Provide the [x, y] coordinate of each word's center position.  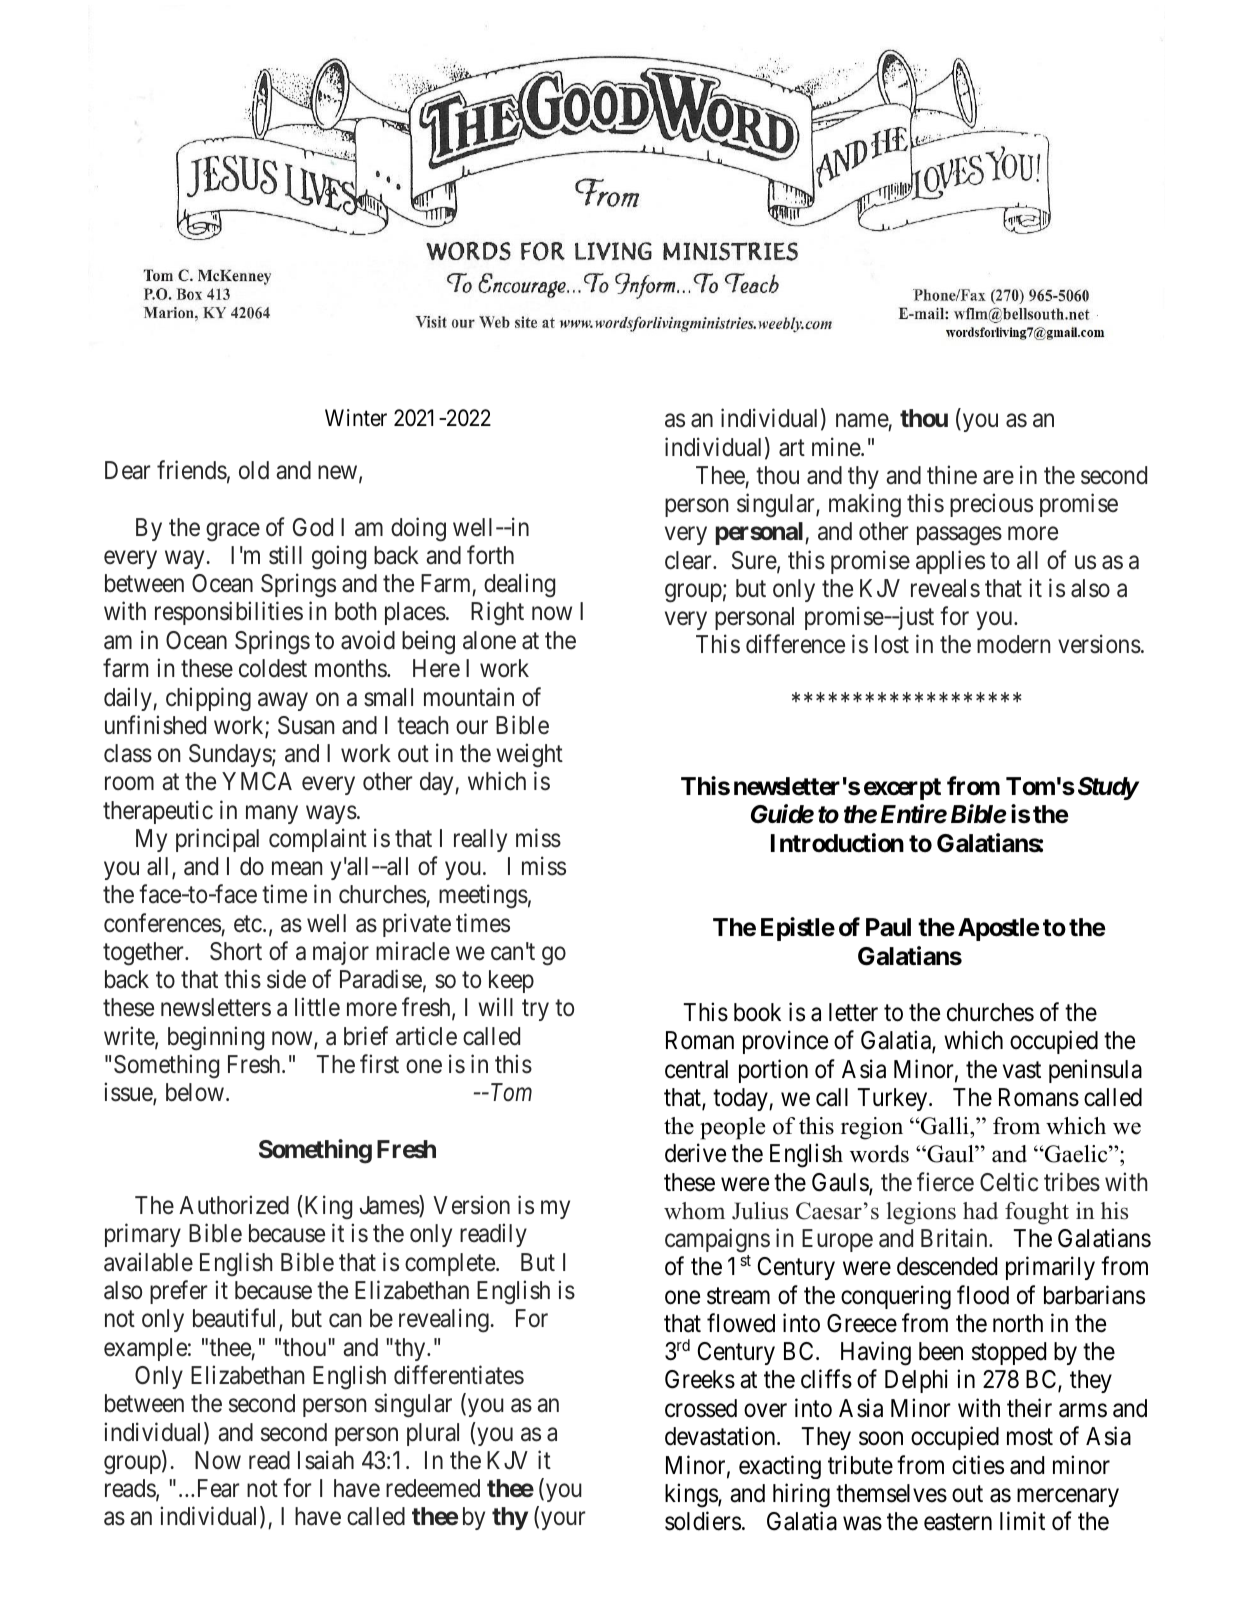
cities [978, 1465]
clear [689, 560]
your [563, 1521]
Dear [127, 470]
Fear [216, 1488]
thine [952, 475]
